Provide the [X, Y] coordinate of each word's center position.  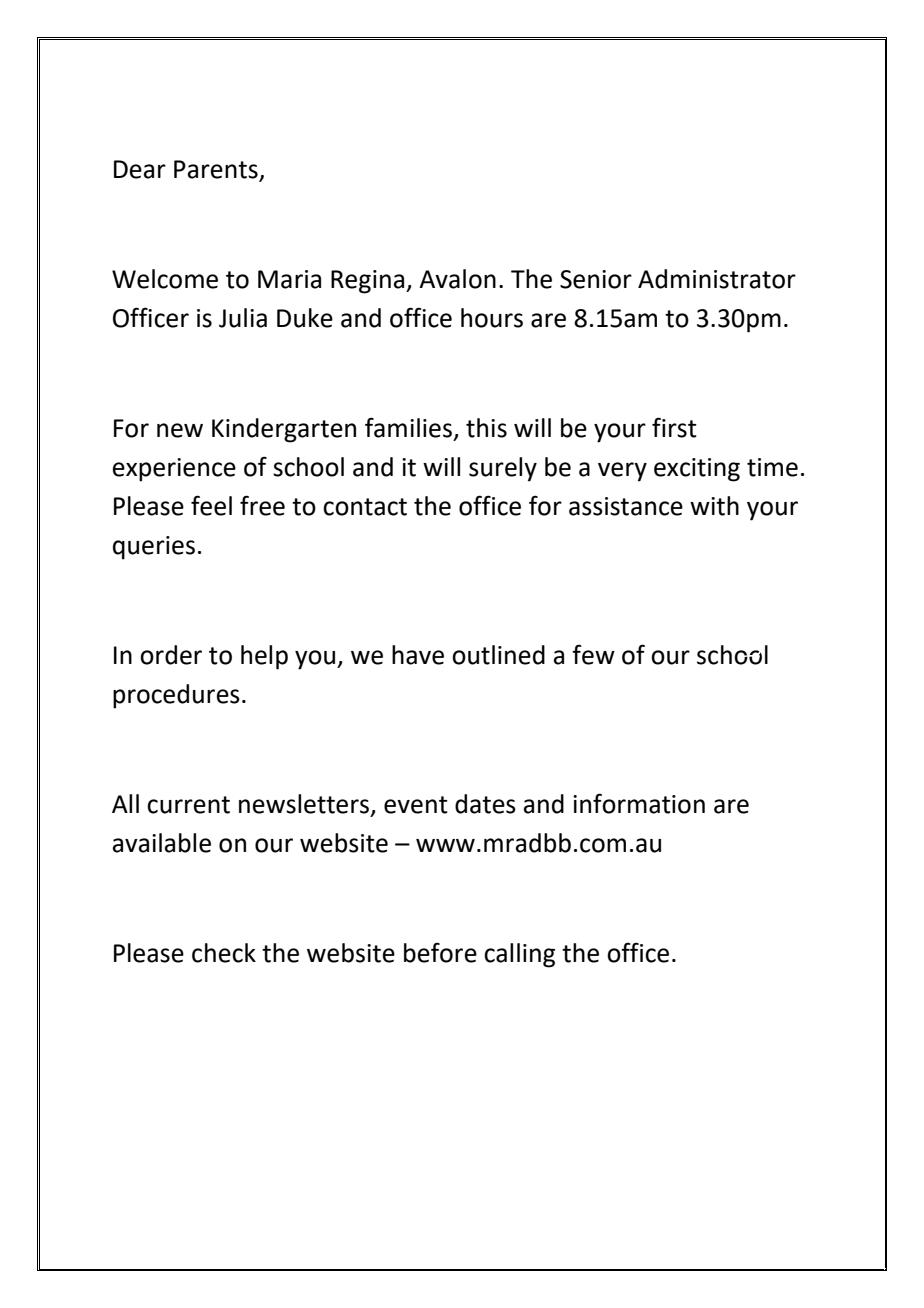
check [224, 953]
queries [154, 548]
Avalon [457, 279]
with [714, 506]
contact [365, 507]
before [440, 952]
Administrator [717, 279]
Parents [217, 170]
